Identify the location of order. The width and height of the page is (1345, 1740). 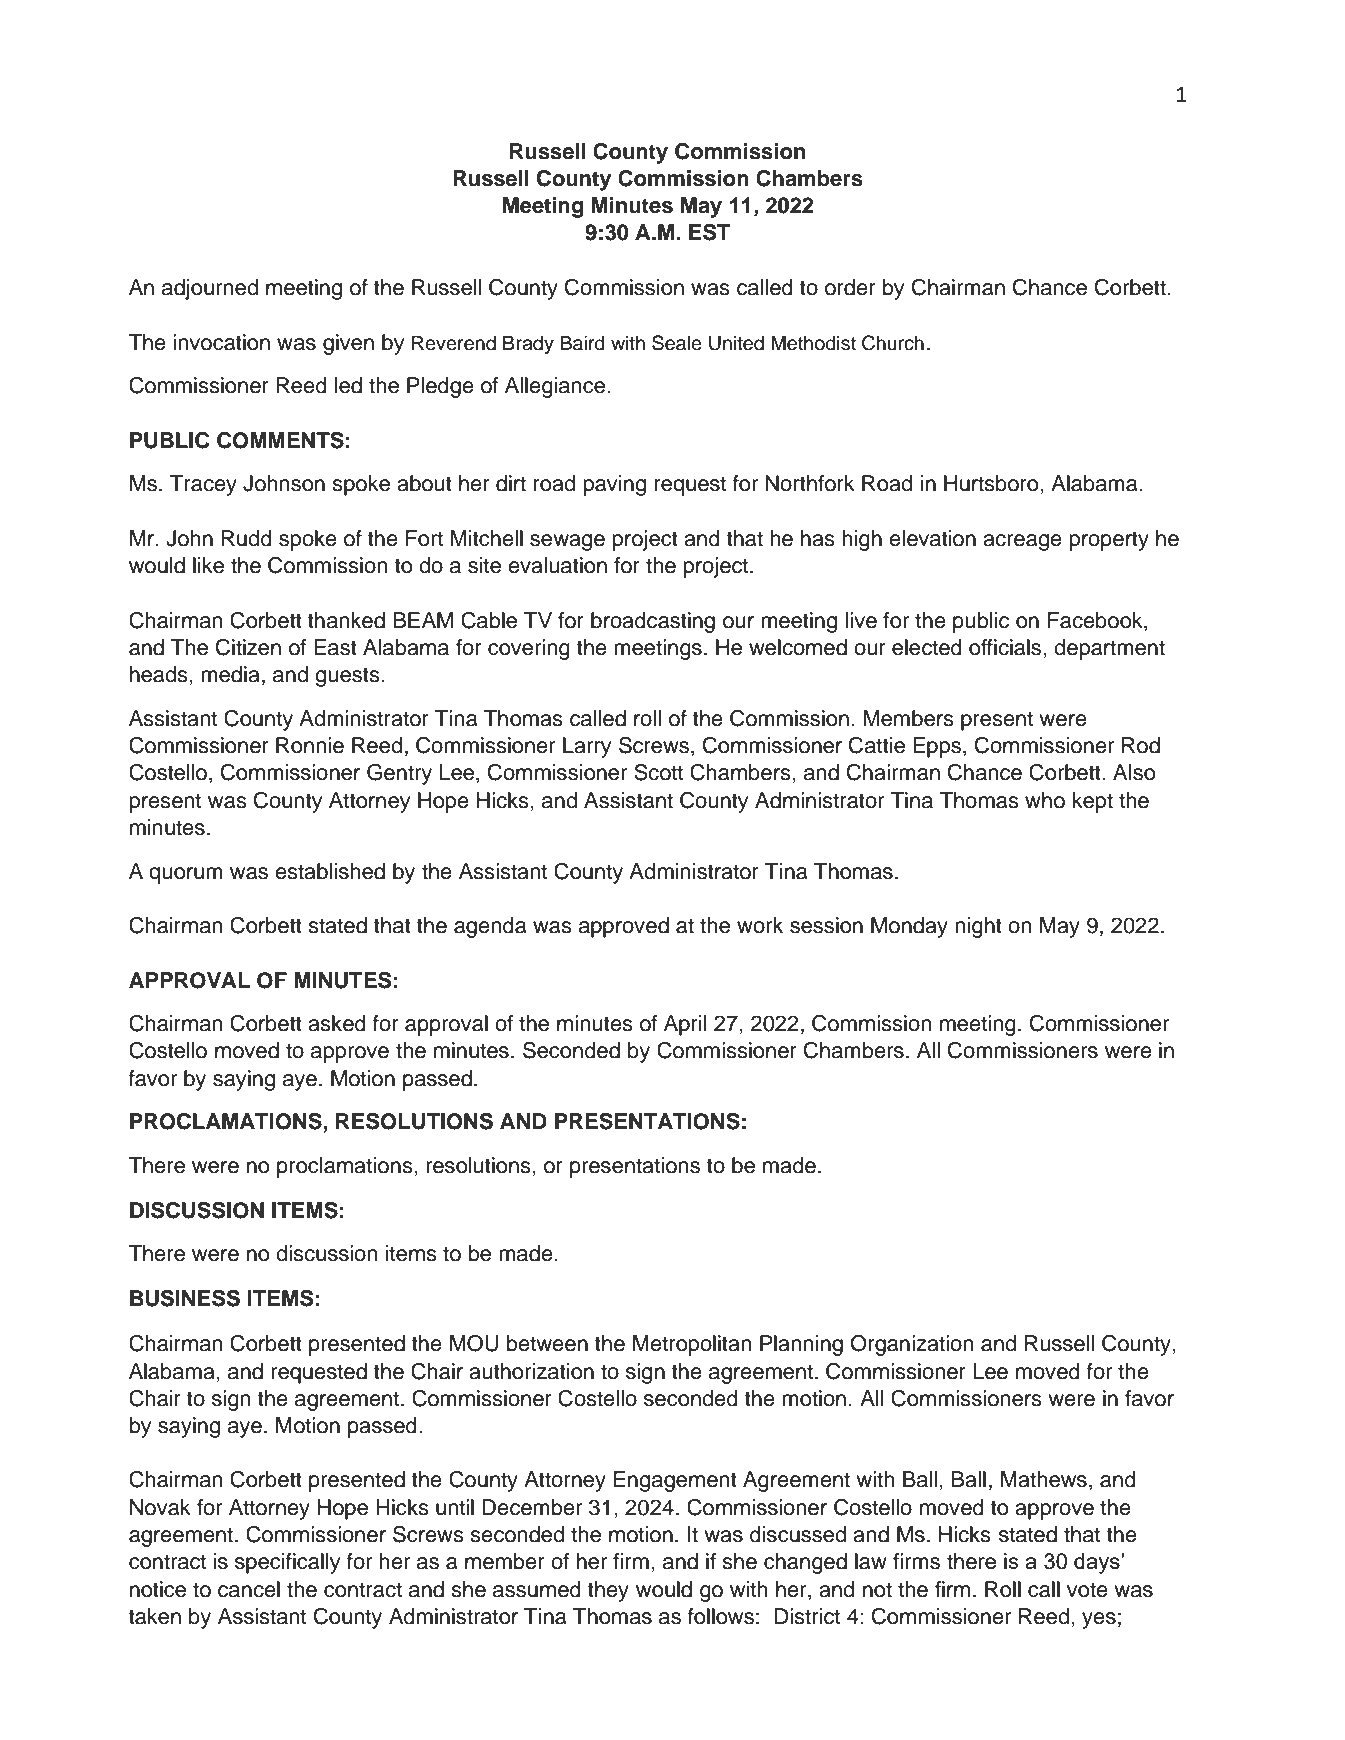
(850, 287).
